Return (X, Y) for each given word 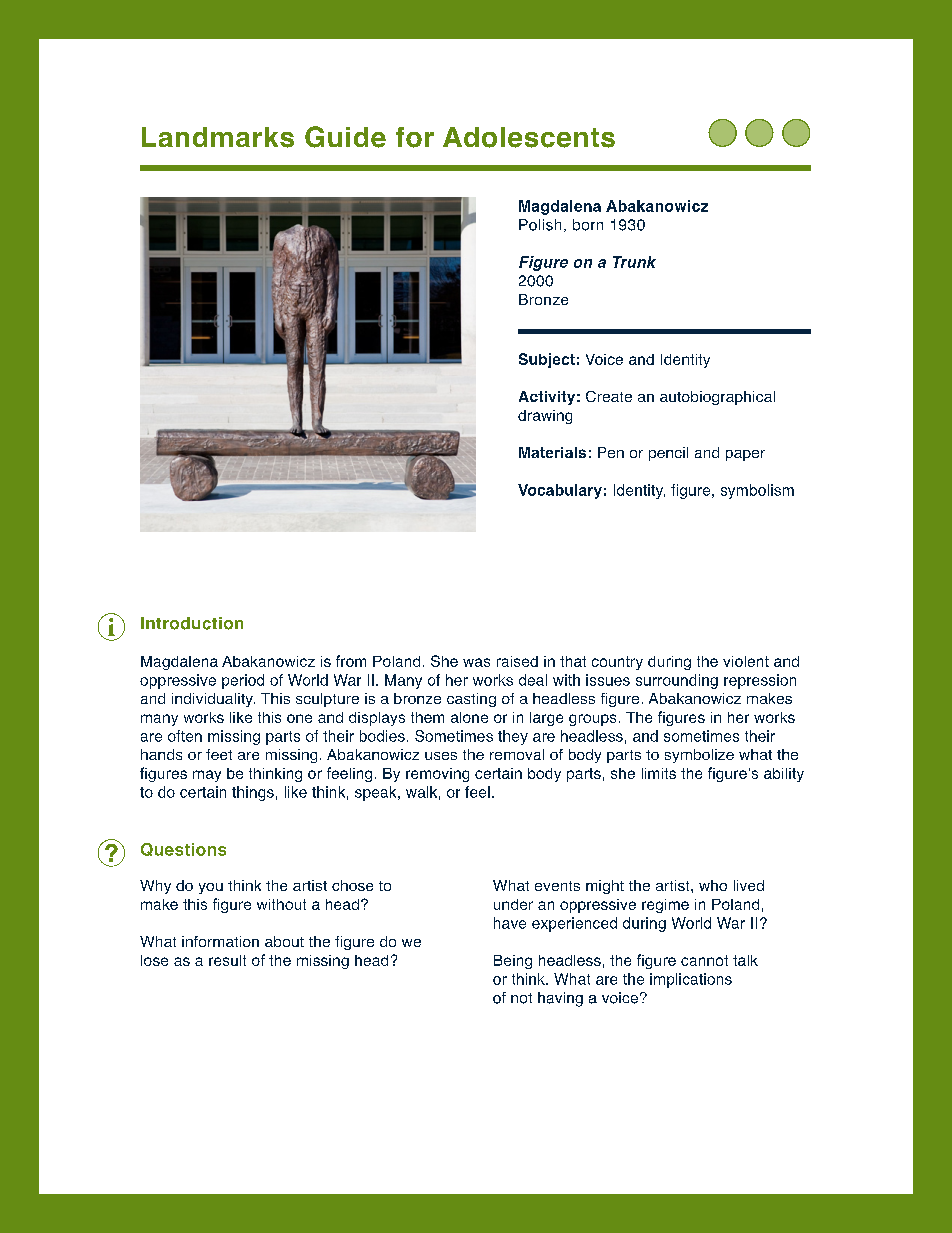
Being (513, 962)
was (476, 662)
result (227, 960)
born (588, 225)
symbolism (757, 491)
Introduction (192, 623)
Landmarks (218, 137)
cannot (704, 960)
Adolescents (529, 137)
